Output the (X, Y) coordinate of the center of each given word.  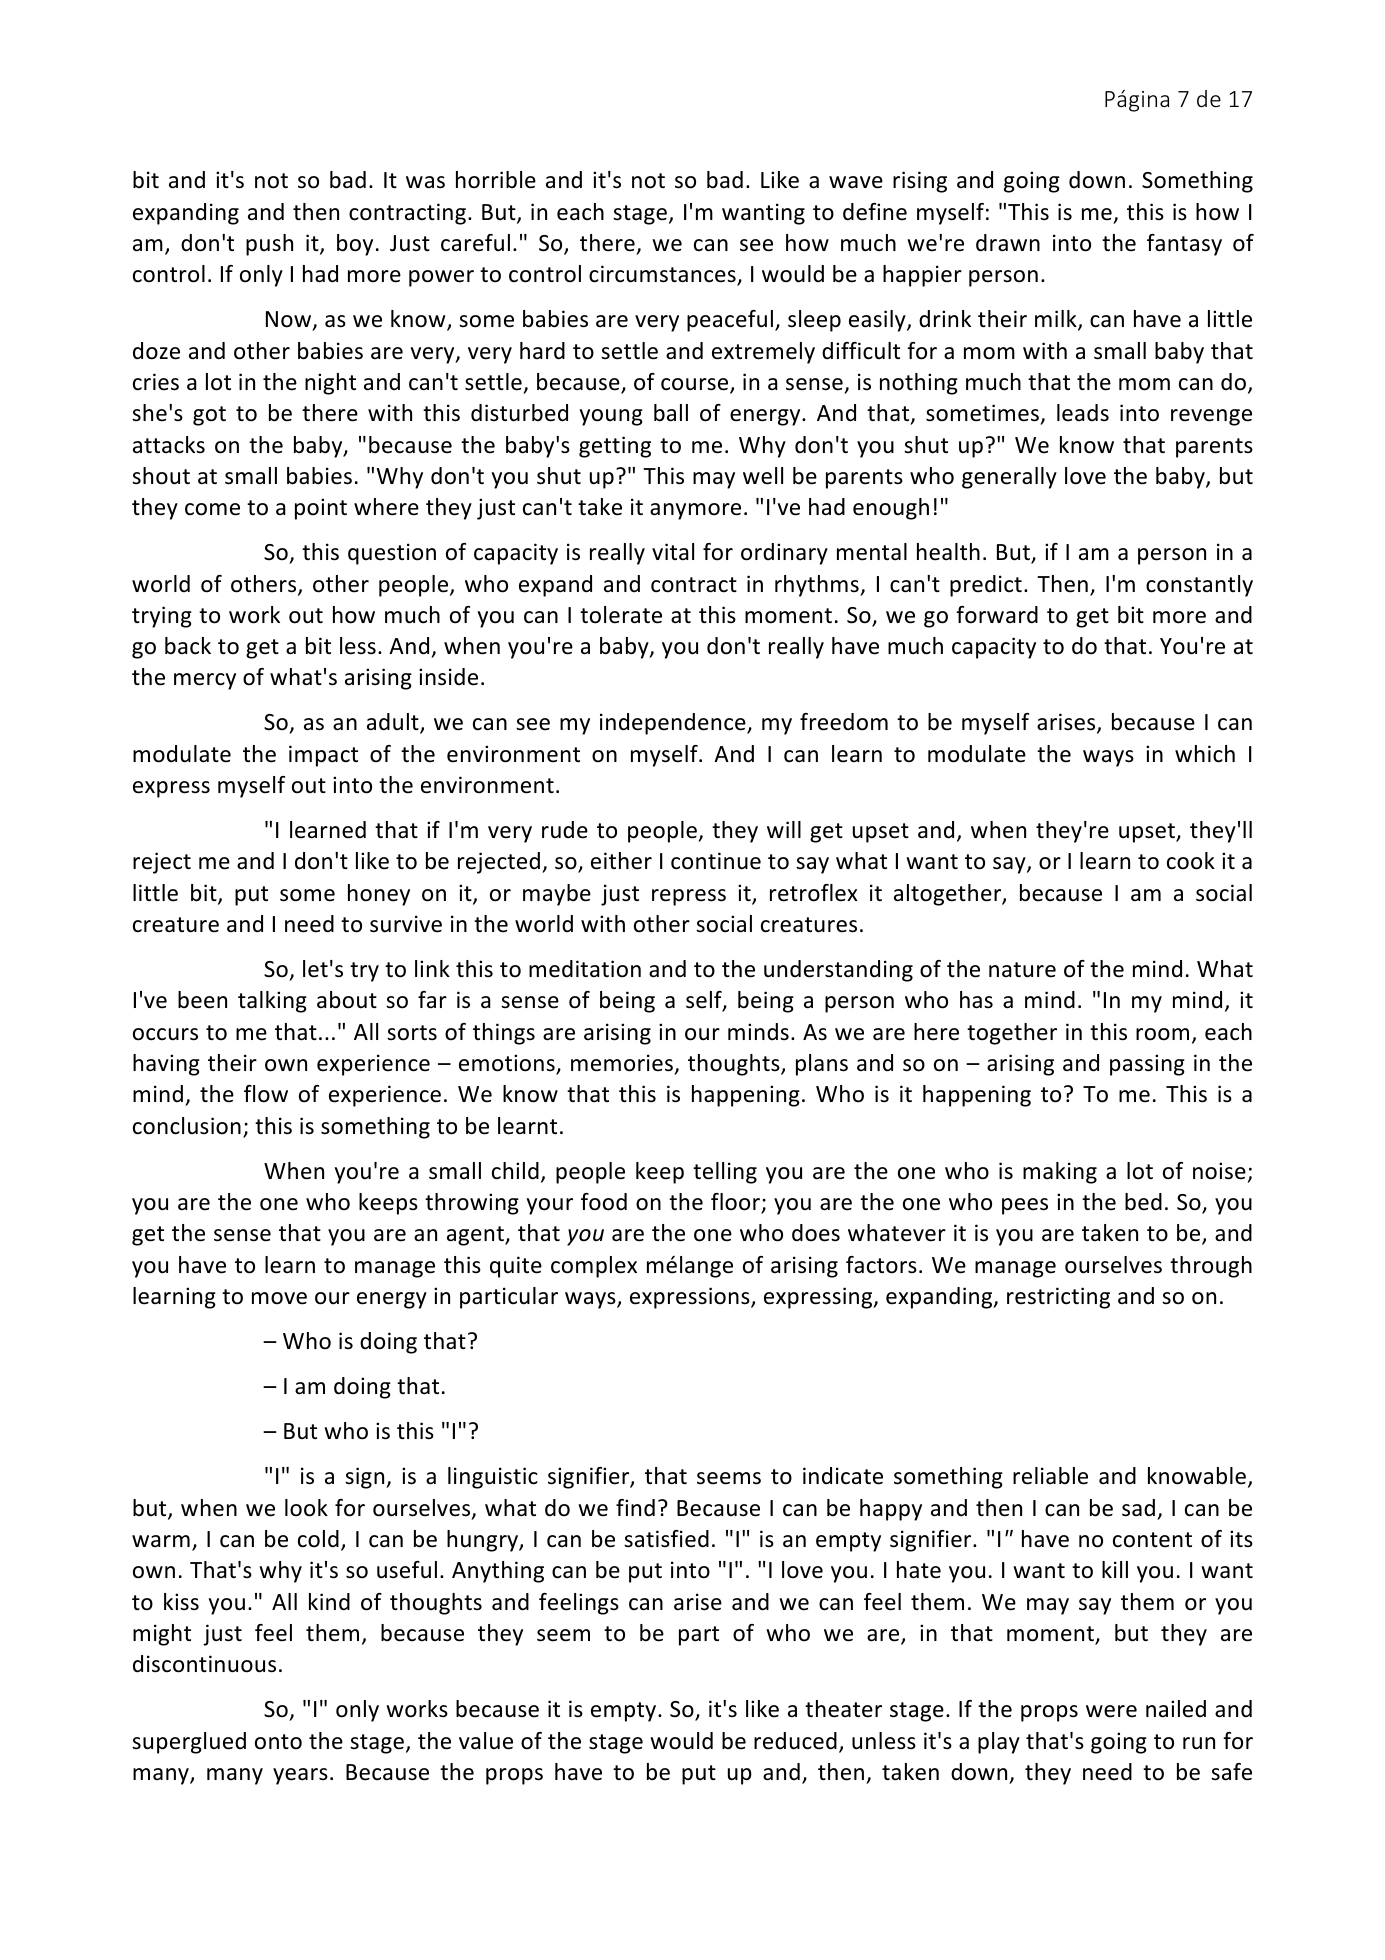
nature (1022, 970)
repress (689, 897)
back (188, 646)
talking (272, 1002)
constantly (1199, 586)
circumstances (663, 275)
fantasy (1184, 245)
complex (594, 1267)
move (279, 1298)
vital (673, 551)
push (269, 245)
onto (278, 1742)
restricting (1058, 1298)
